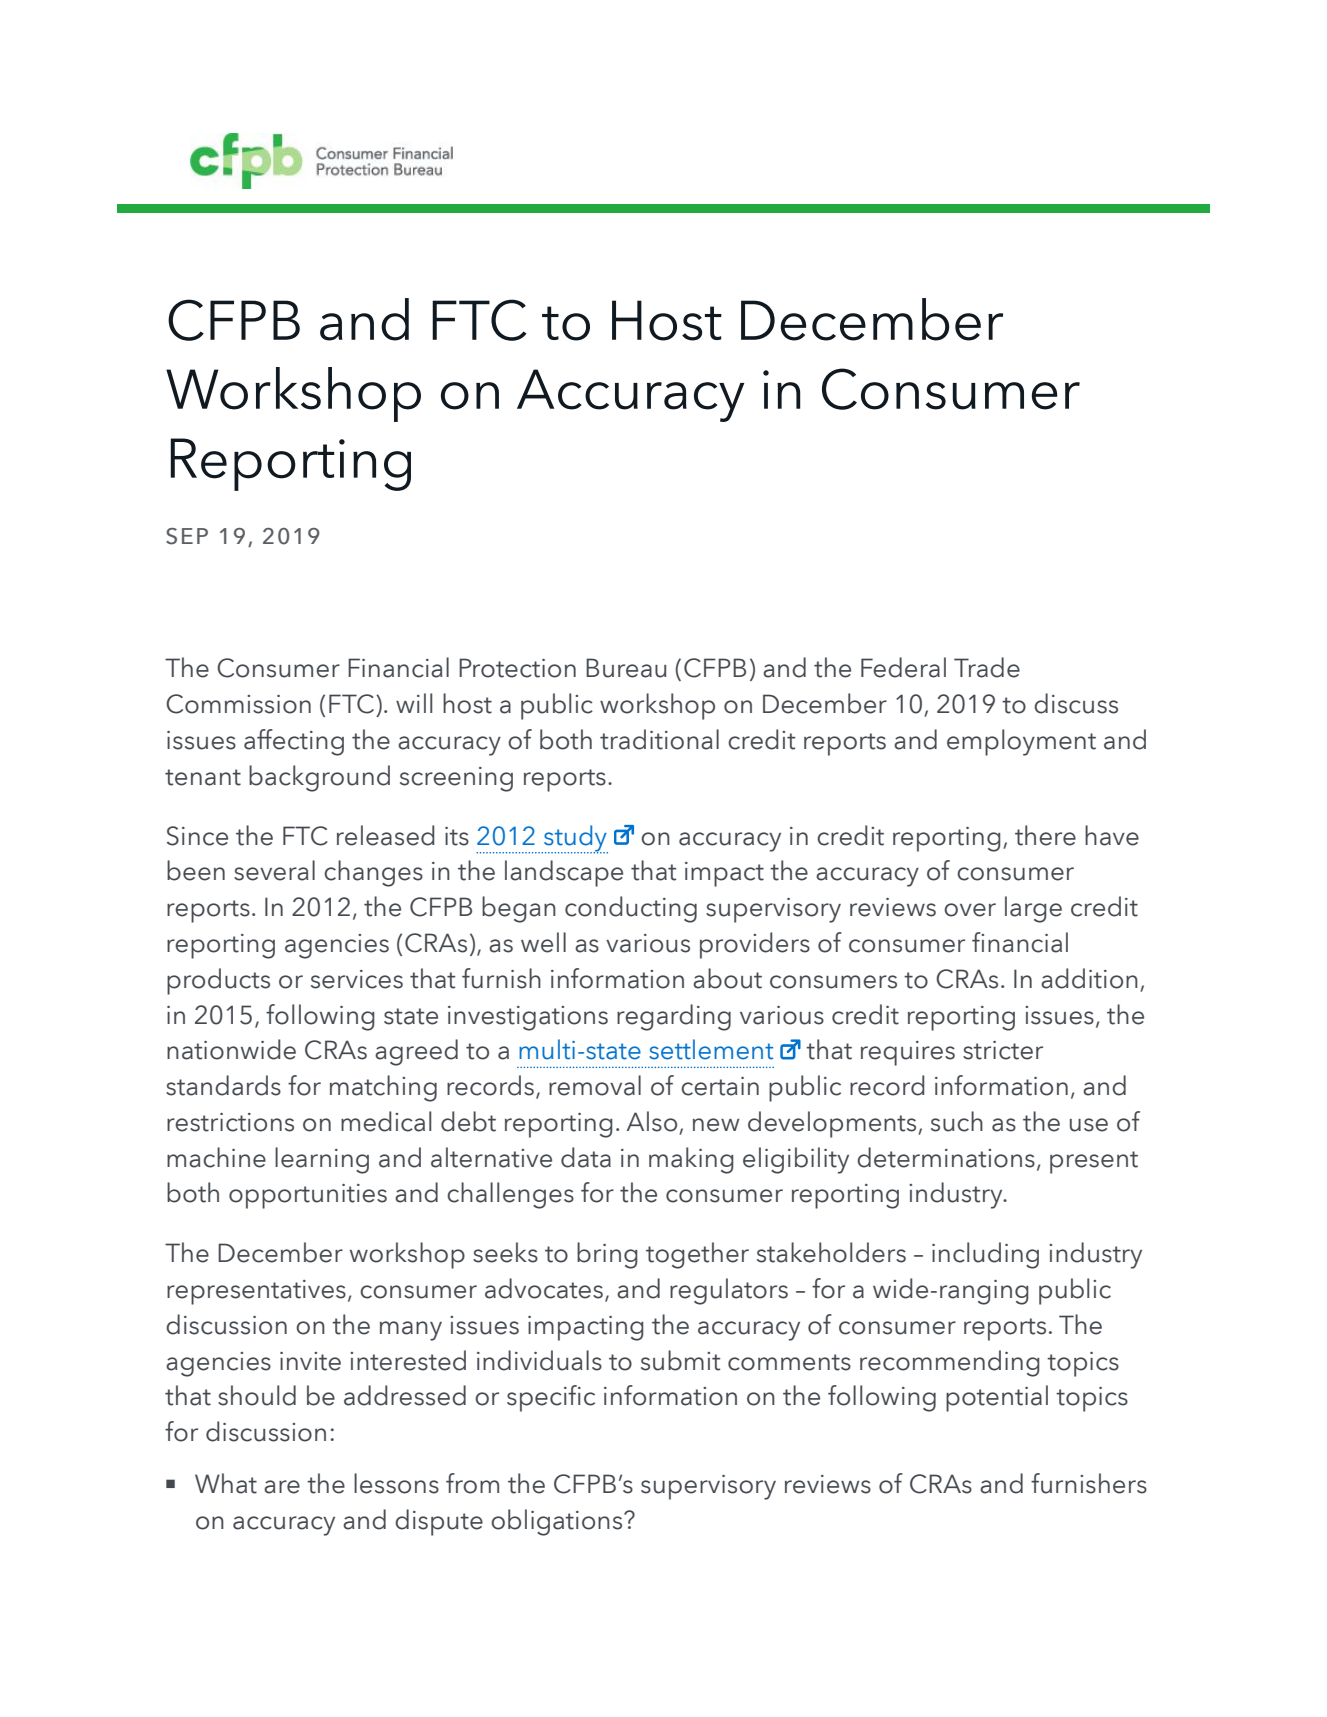 This screenshot has width=1327, height=1717. I want to click on Bureau, so click(626, 668).
